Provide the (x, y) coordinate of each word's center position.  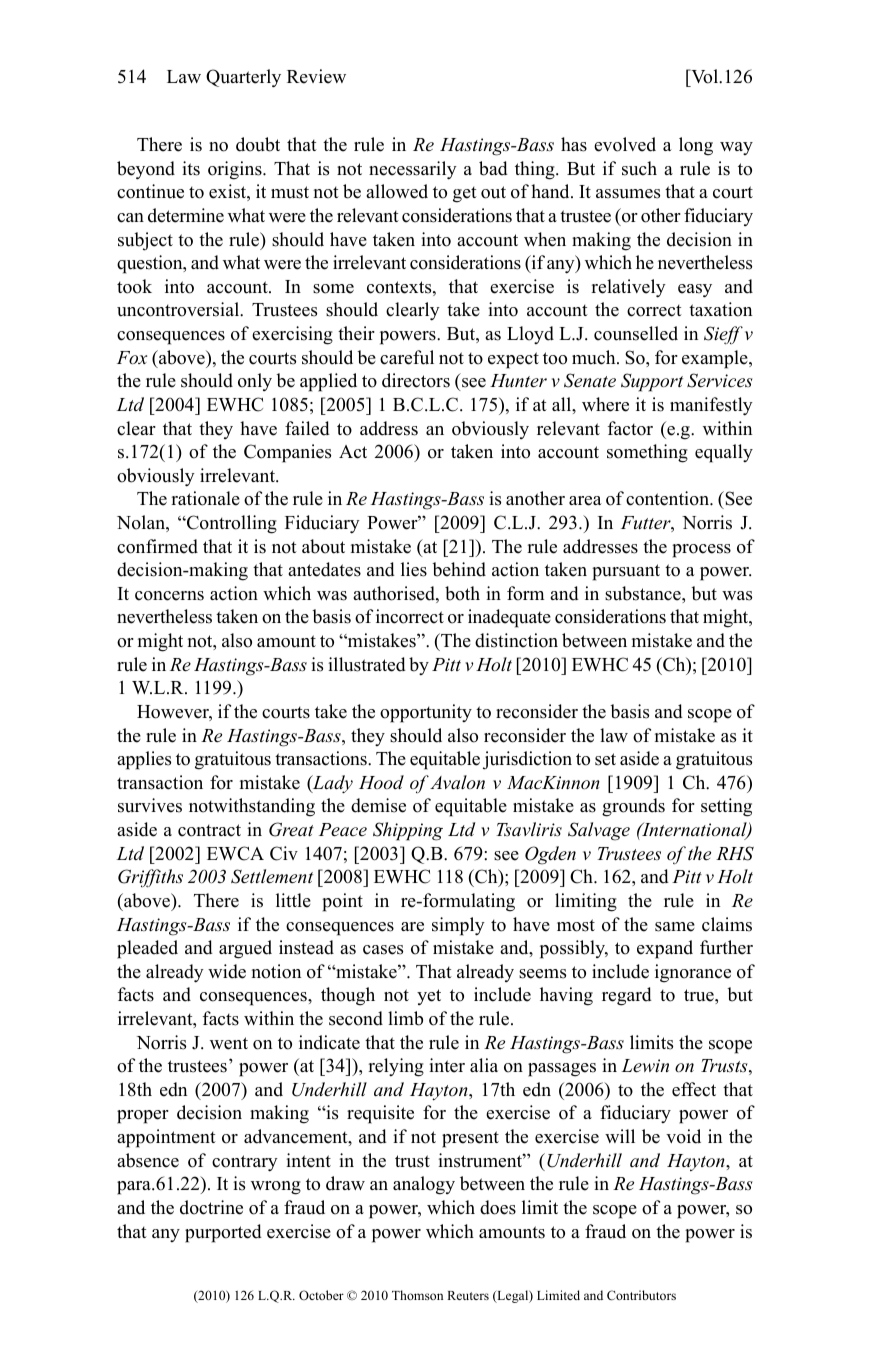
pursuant (626, 572)
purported (223, 1233)
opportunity (426, 713)
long (696, 146)
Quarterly (243, 78)
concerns (169, 596)
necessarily (413, 170)
